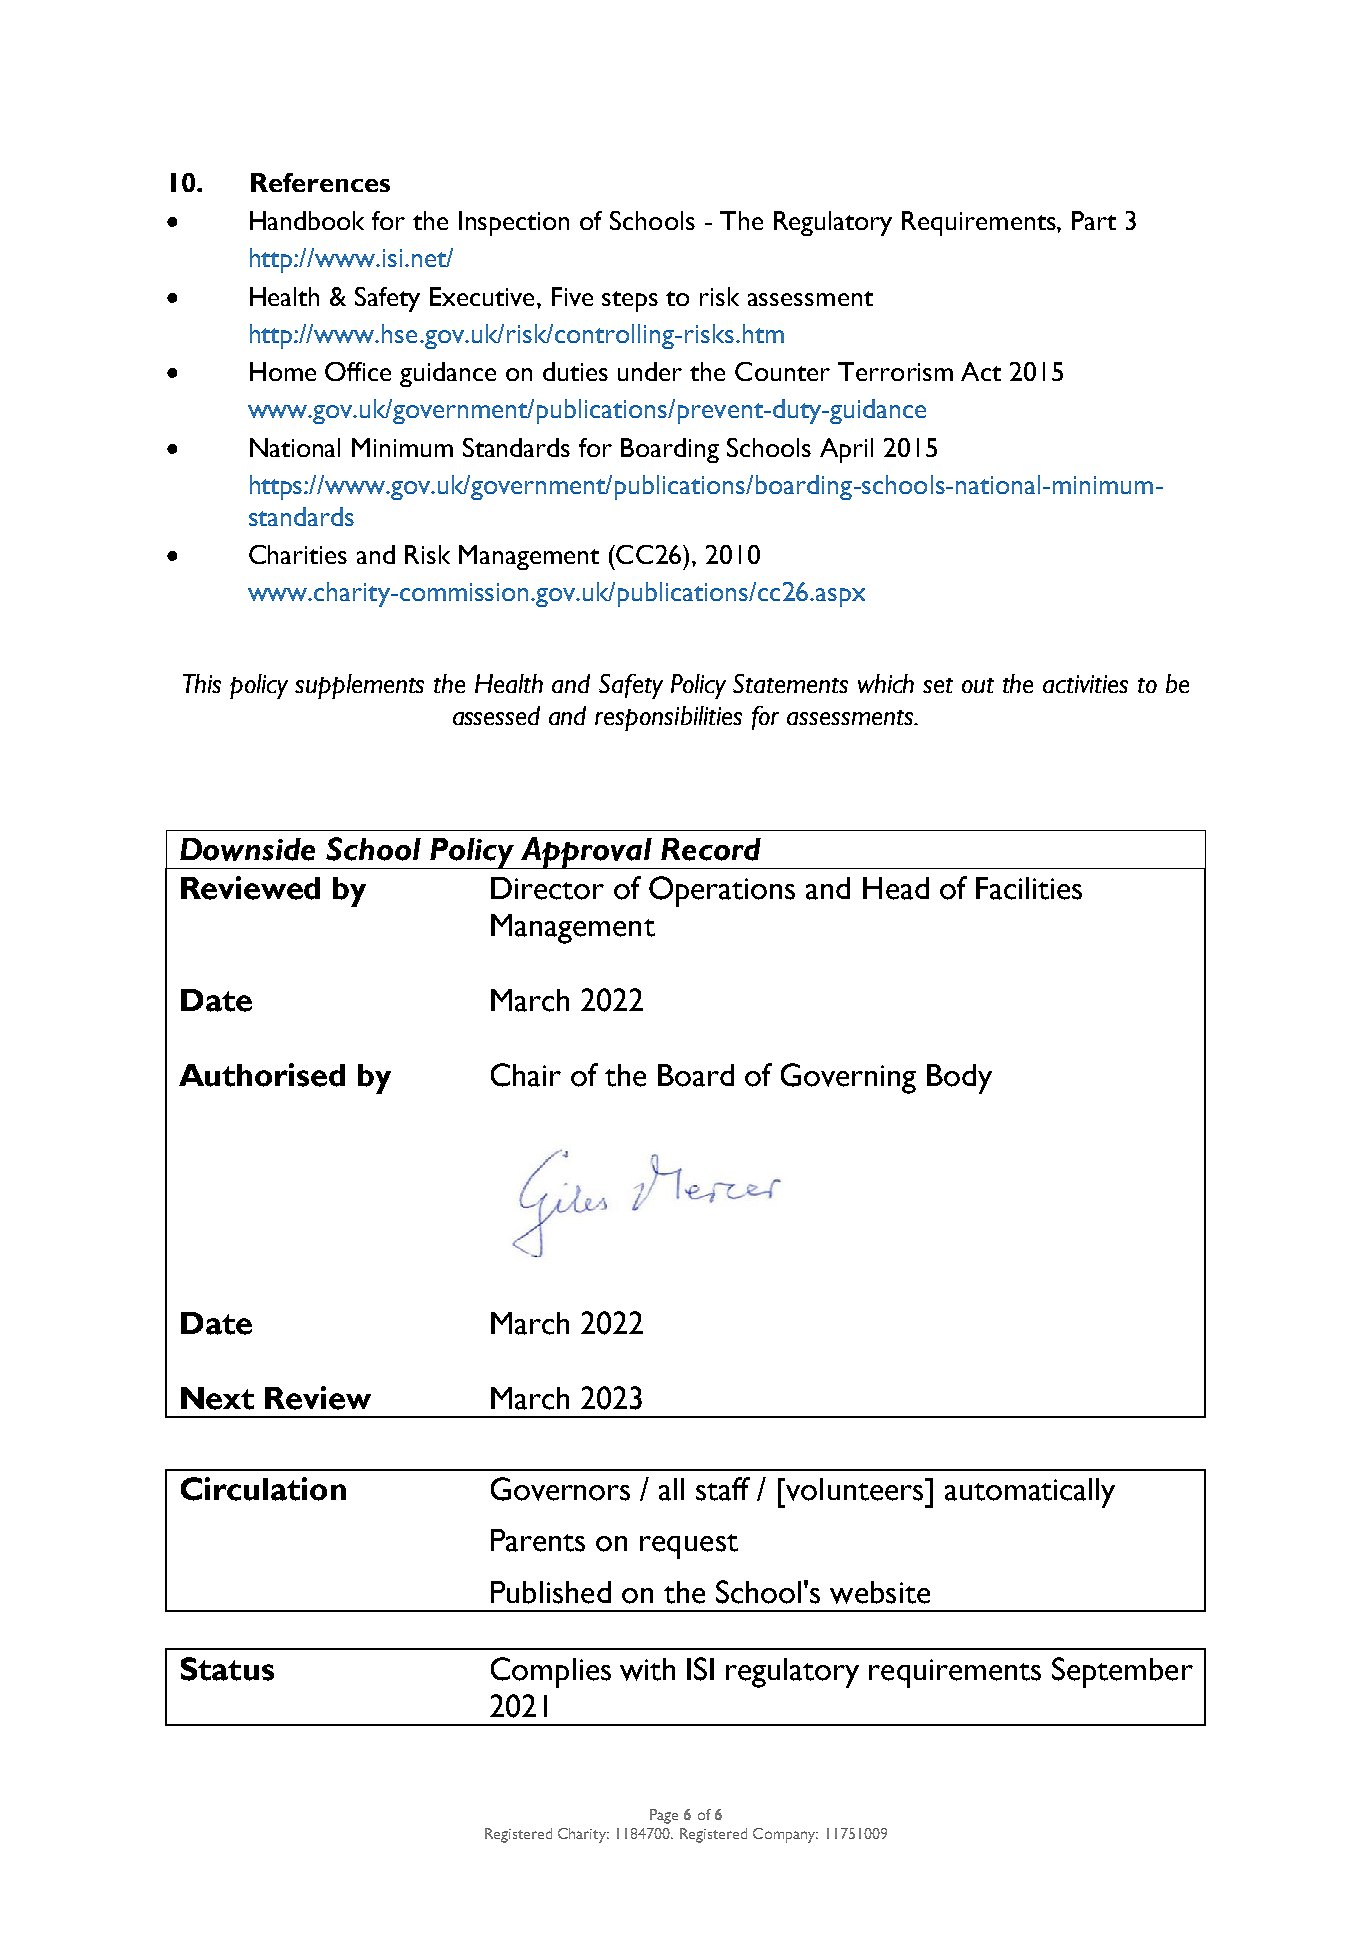  I want to click on Handbook, so click(307, 220).
